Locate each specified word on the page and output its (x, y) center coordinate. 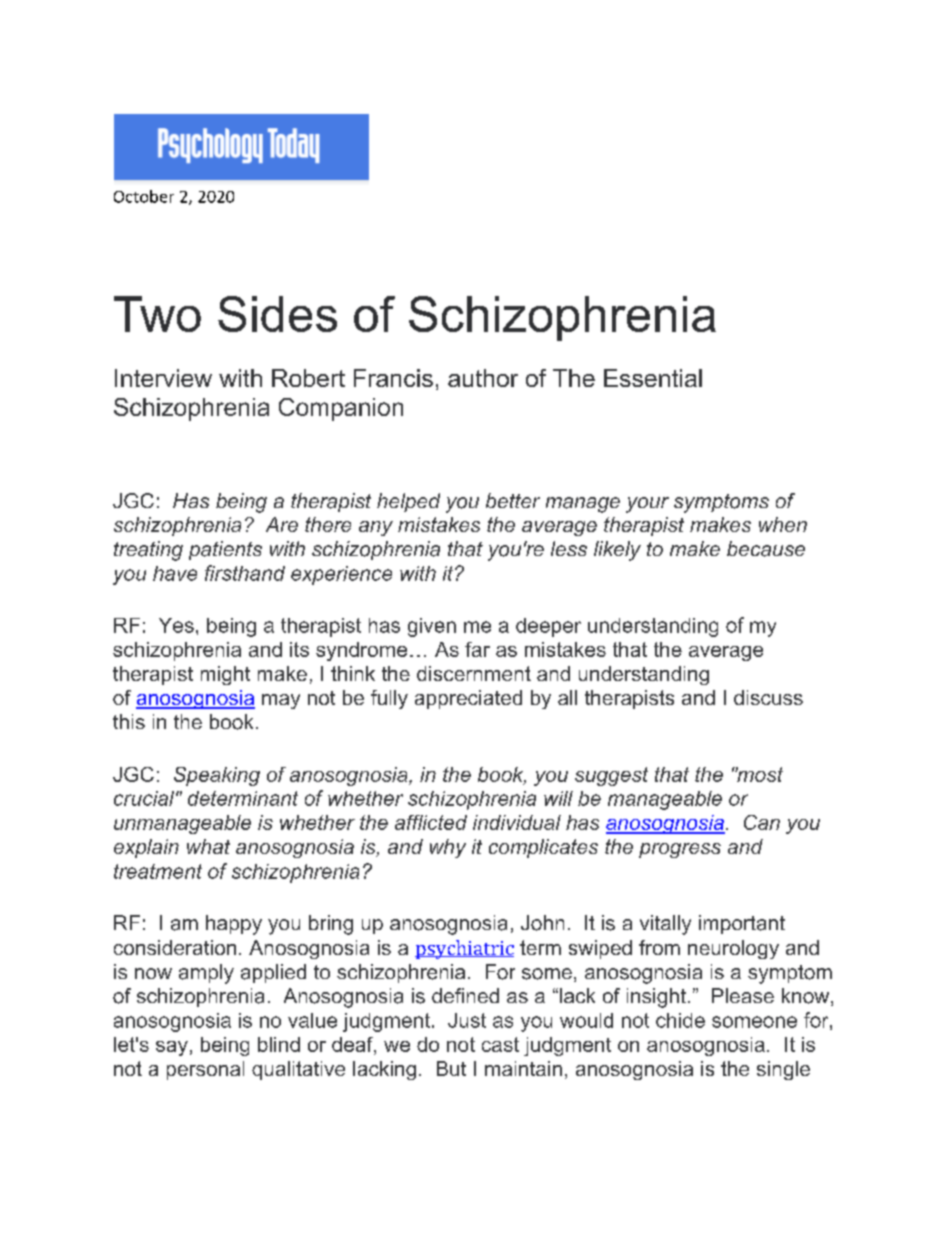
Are (282, 524)
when (783, 524)
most (759, 774)
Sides (277, 314)
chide (680, 1020)
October (144, 196)
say (172, 1048)
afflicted (431, 822)
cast (500, 1044)
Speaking (217, 776)
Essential (653, 378)
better (513, 500)
